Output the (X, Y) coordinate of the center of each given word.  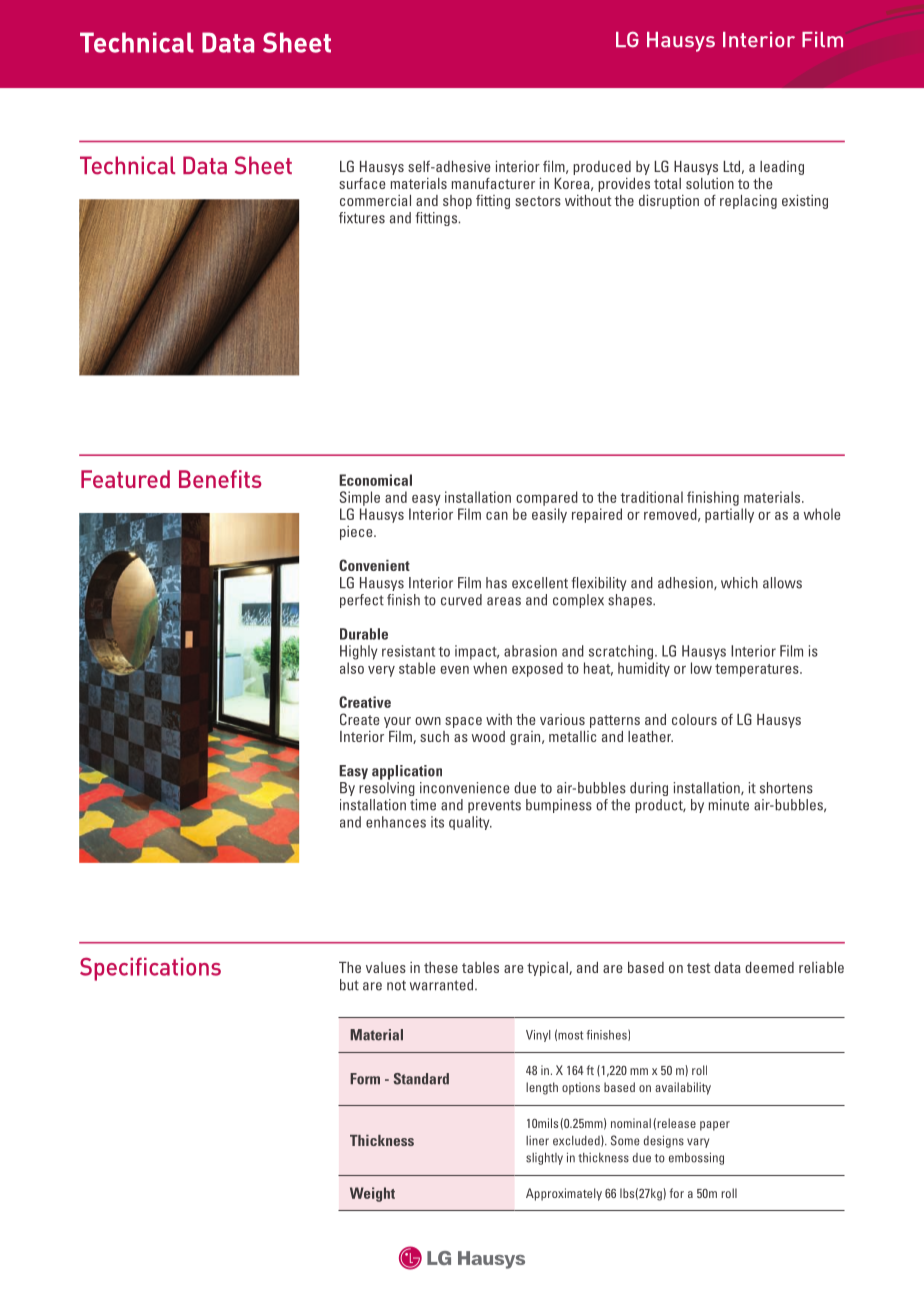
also (352, 668)
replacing (748, 202)
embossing (696, 1158)
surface (362, 183)
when (490, 668)
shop (457, 202)
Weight (372, 1194)
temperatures (758, 670)
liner (537, 1141)
